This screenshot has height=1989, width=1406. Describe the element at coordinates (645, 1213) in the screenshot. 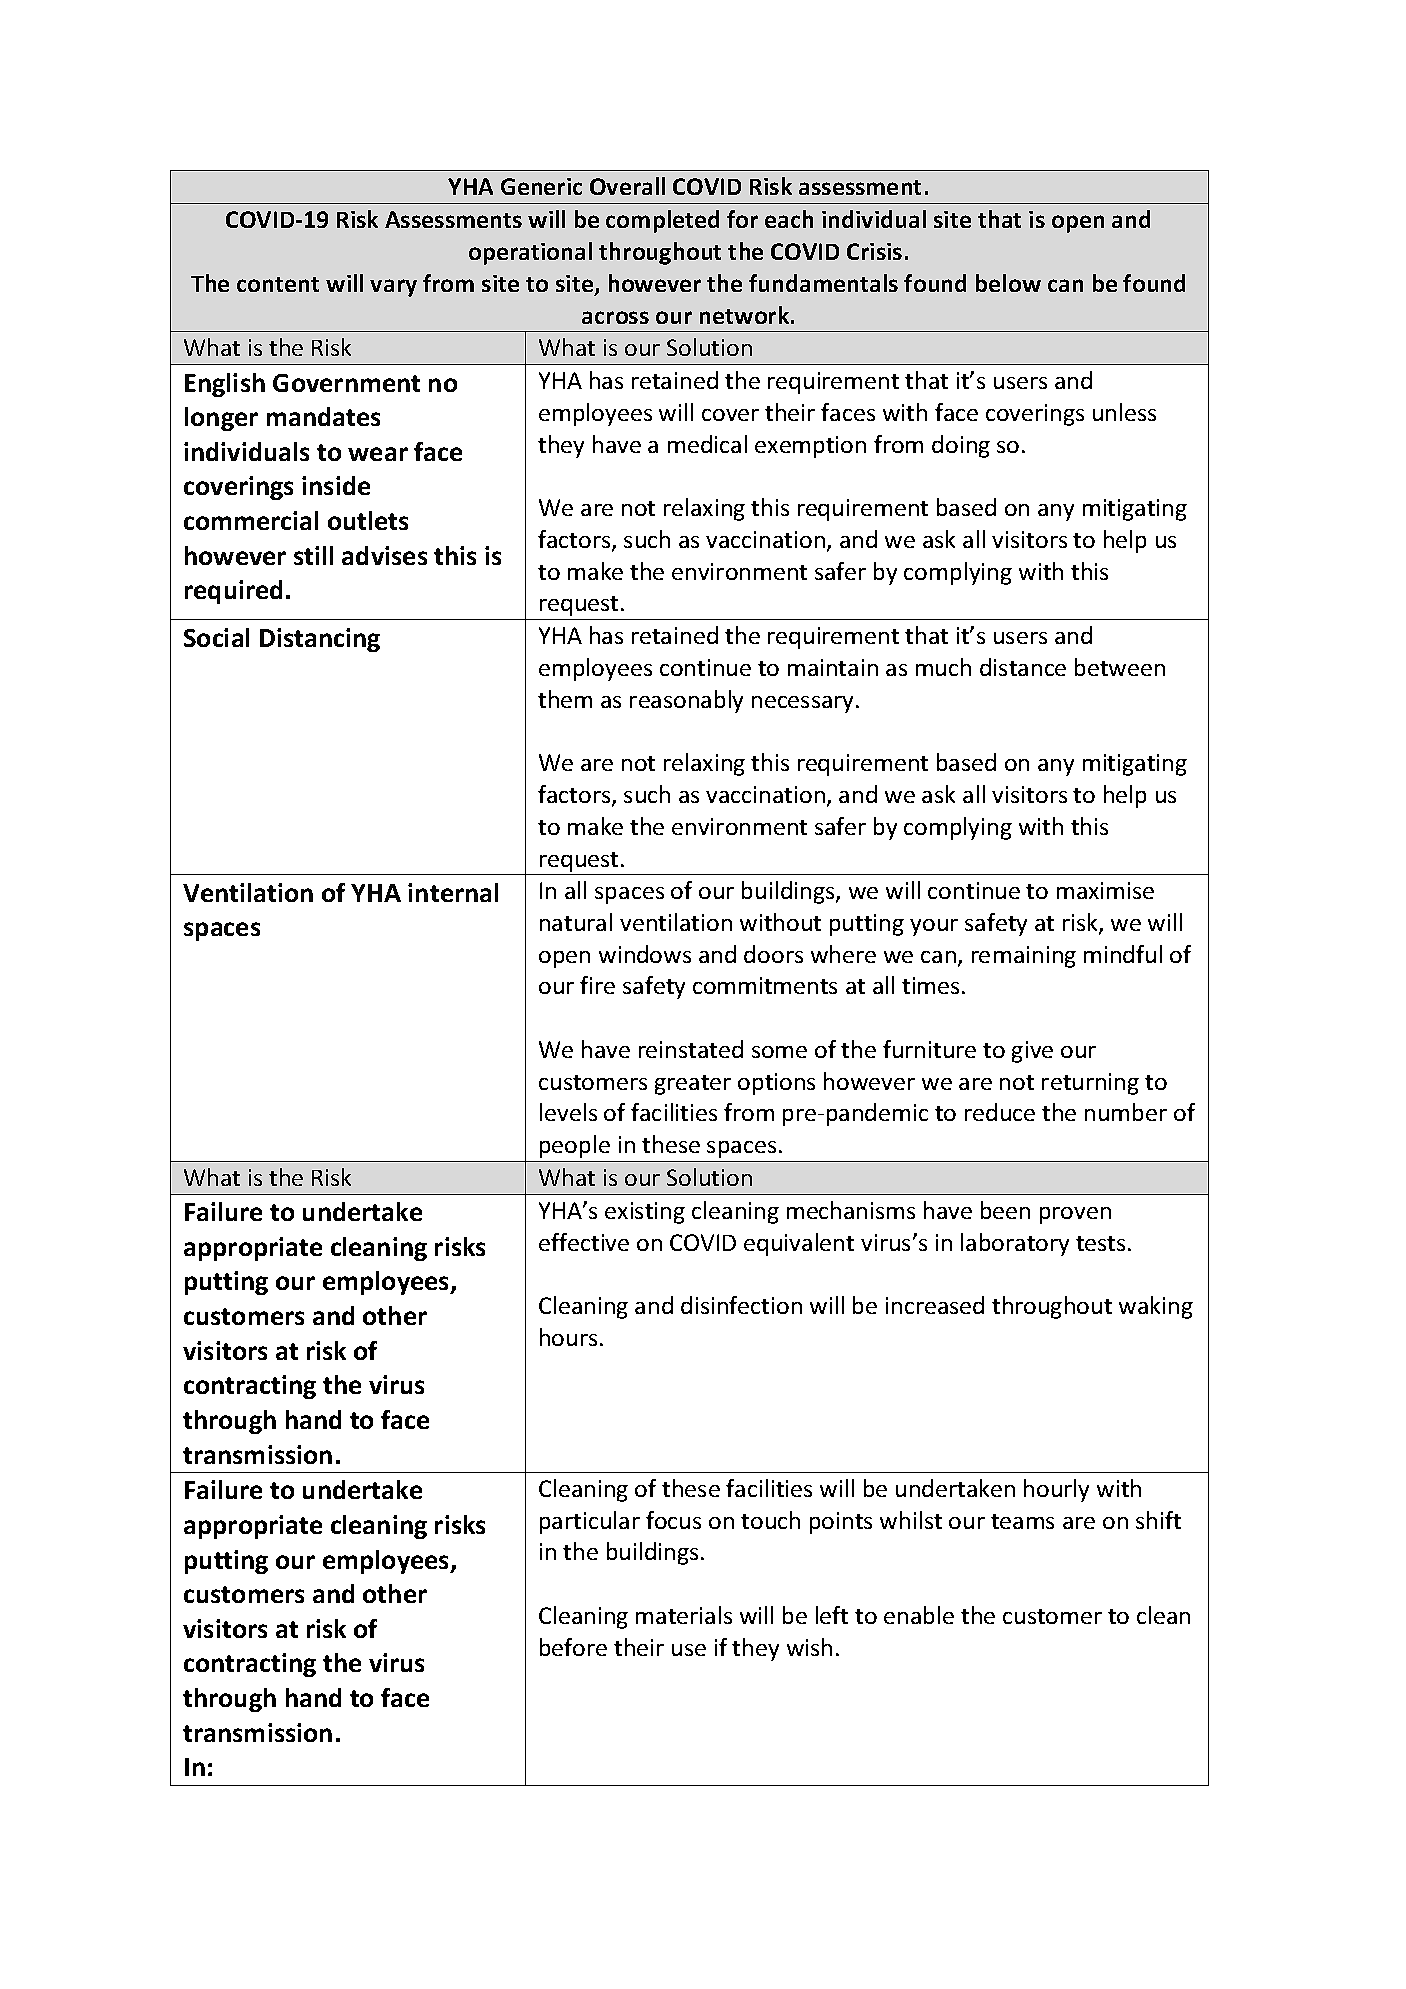

I see `existing` at that location.
